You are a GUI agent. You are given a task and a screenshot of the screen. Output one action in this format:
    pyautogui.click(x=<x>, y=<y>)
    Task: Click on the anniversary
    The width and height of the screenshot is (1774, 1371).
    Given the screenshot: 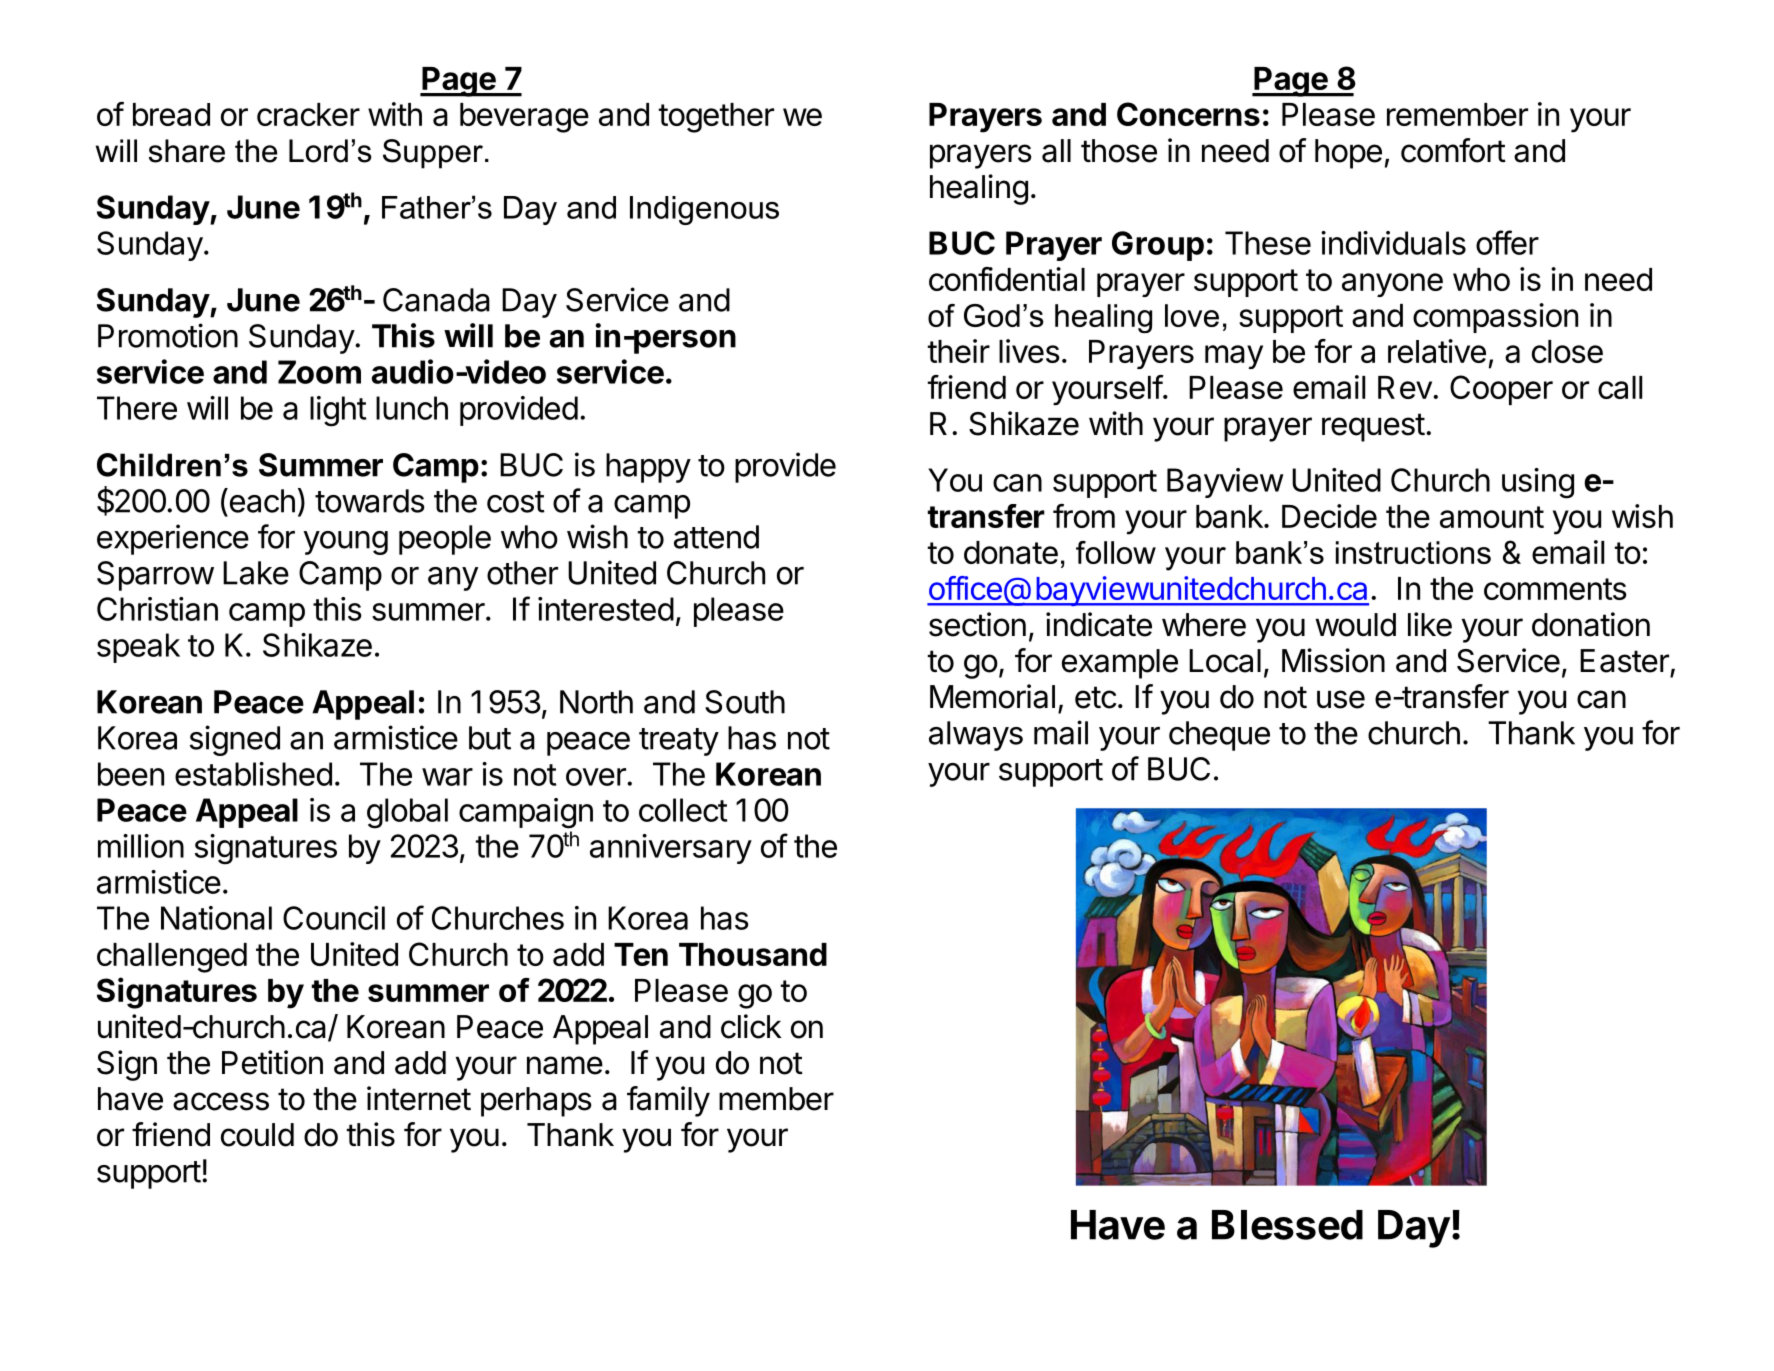 What is the action you would take?
    pyautogui.click(x=671, y=849)
